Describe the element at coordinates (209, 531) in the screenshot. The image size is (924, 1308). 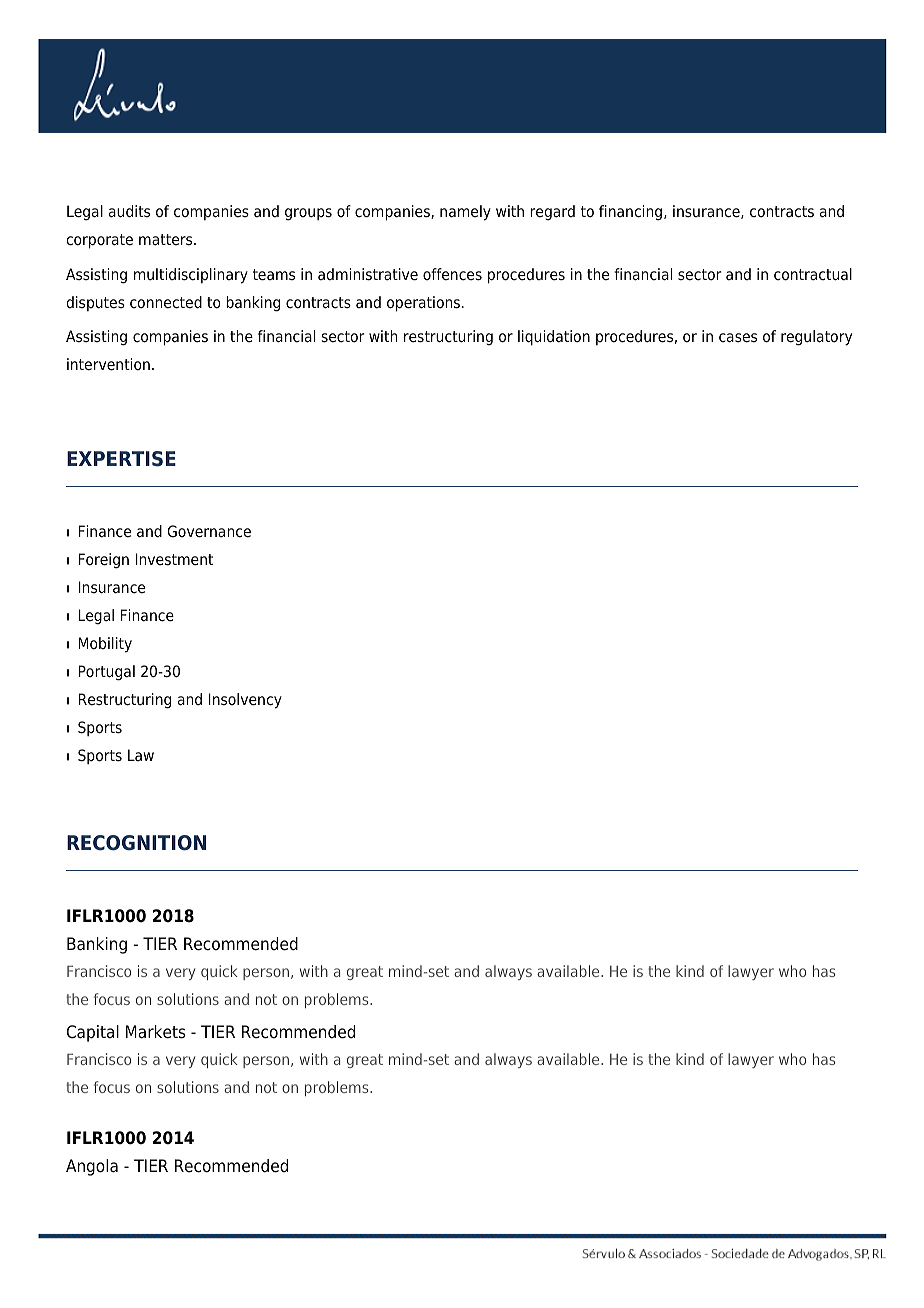
I see `Governance` at that location.
